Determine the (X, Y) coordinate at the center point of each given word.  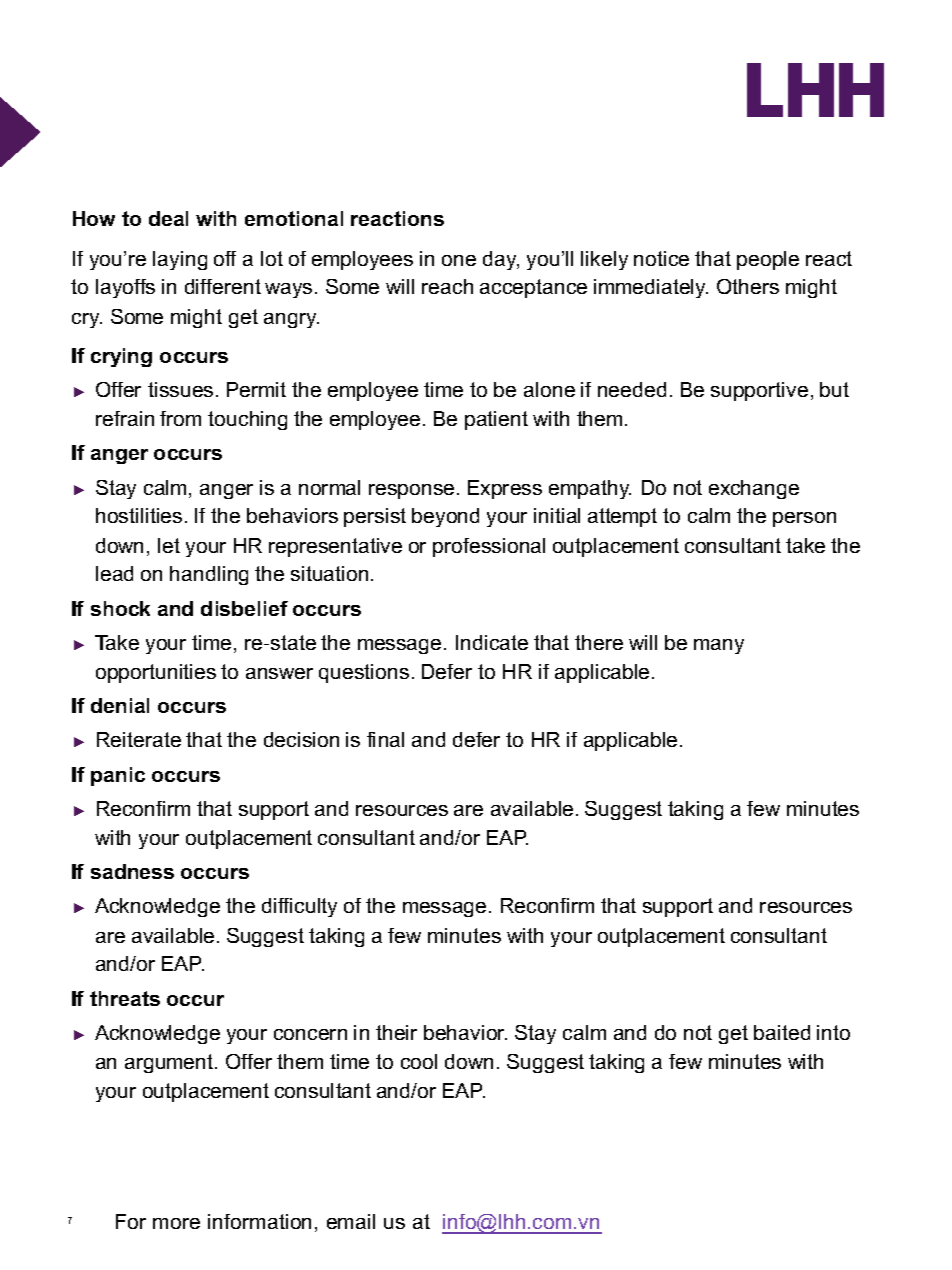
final (385, 739)
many (719, 646)
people (768, 260)
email (351, 1221)
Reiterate (139, 739)
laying (180, 260)
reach (447, 286)
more (176, 1223)
